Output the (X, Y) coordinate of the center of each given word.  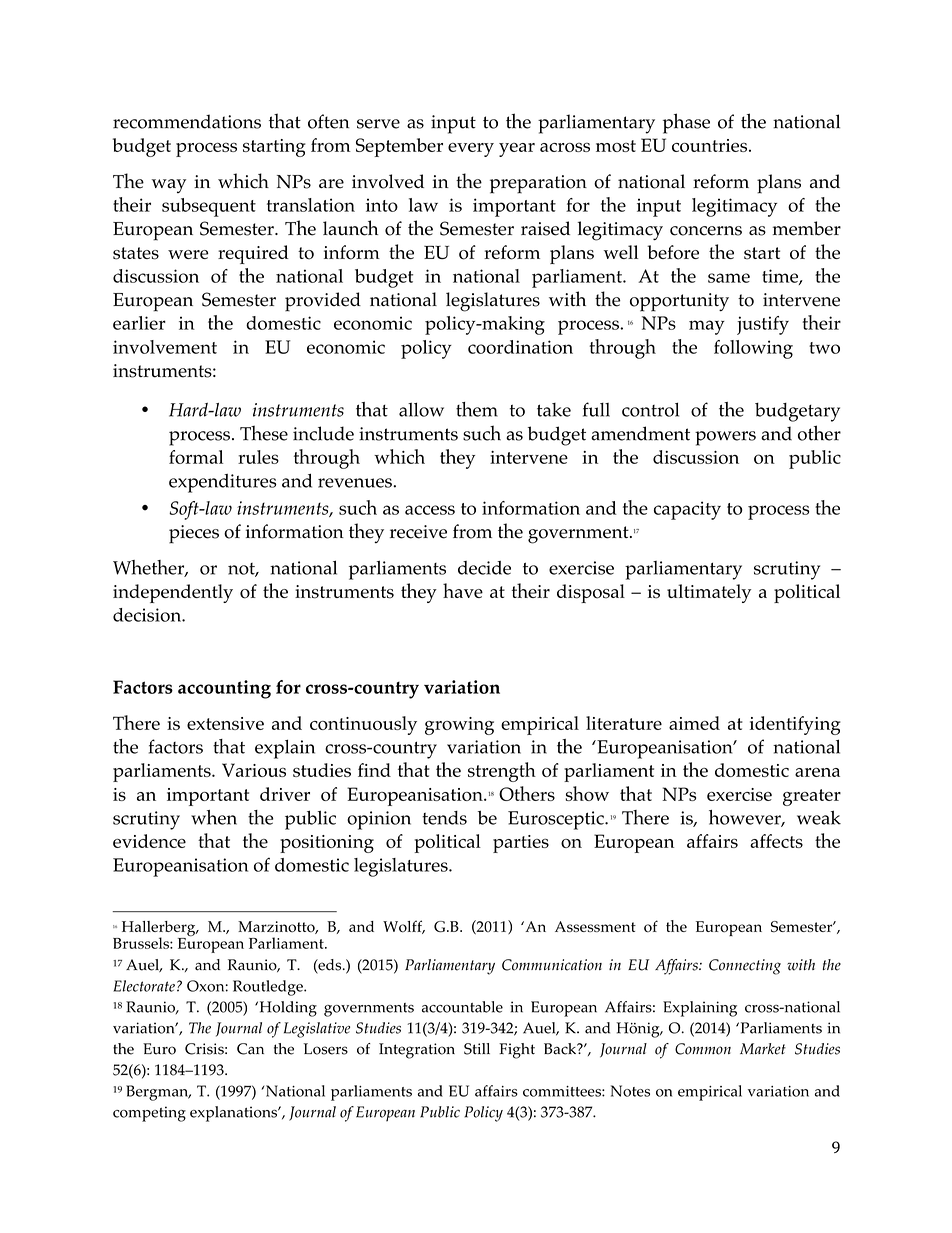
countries (709, 145)
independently (173, 593)
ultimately (709, 593)
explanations (234, 1114)
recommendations (187, 121)
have (463, 590)
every (471, 150)
